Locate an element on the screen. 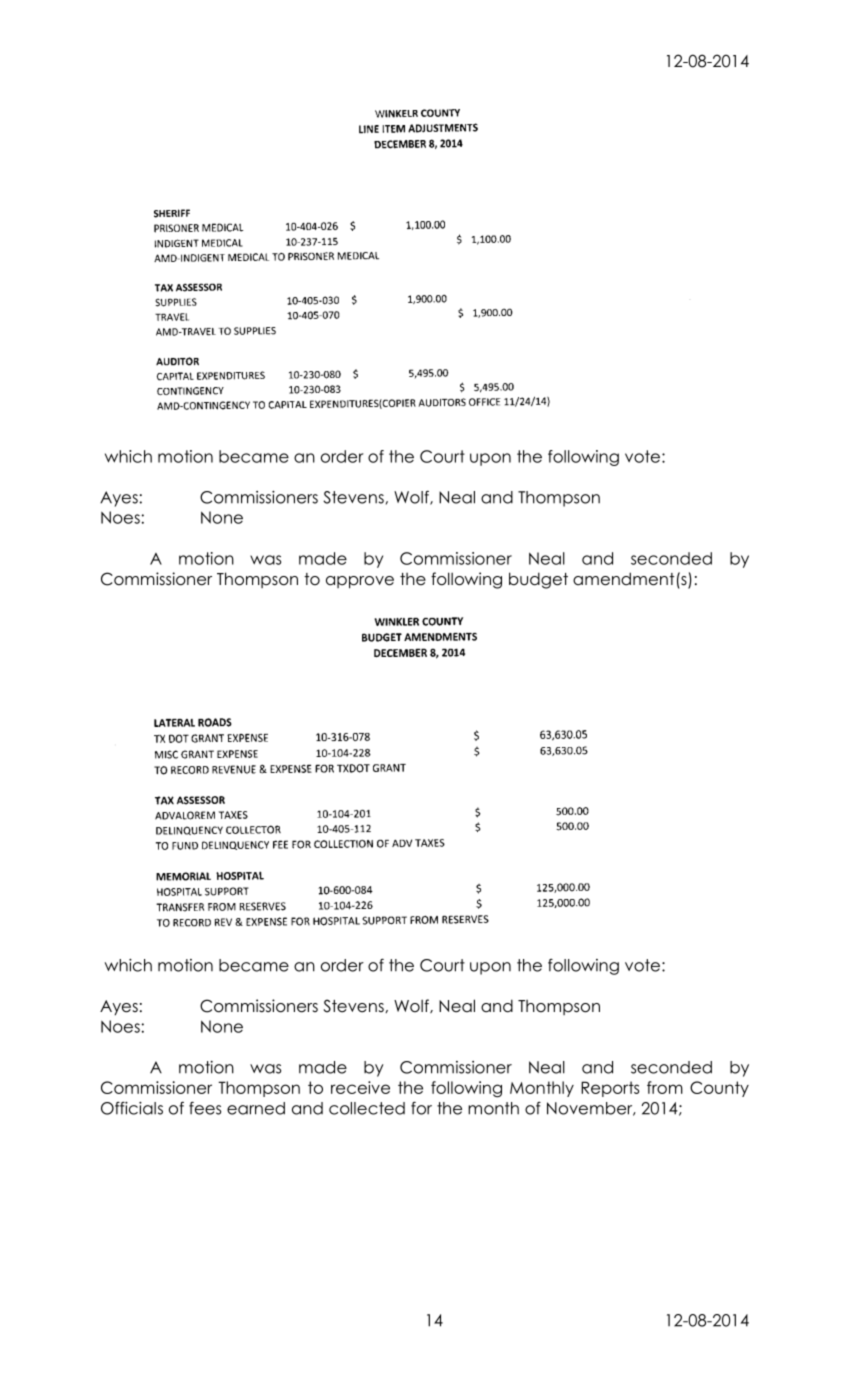  Officials is located at coordinates (132, 1108).
